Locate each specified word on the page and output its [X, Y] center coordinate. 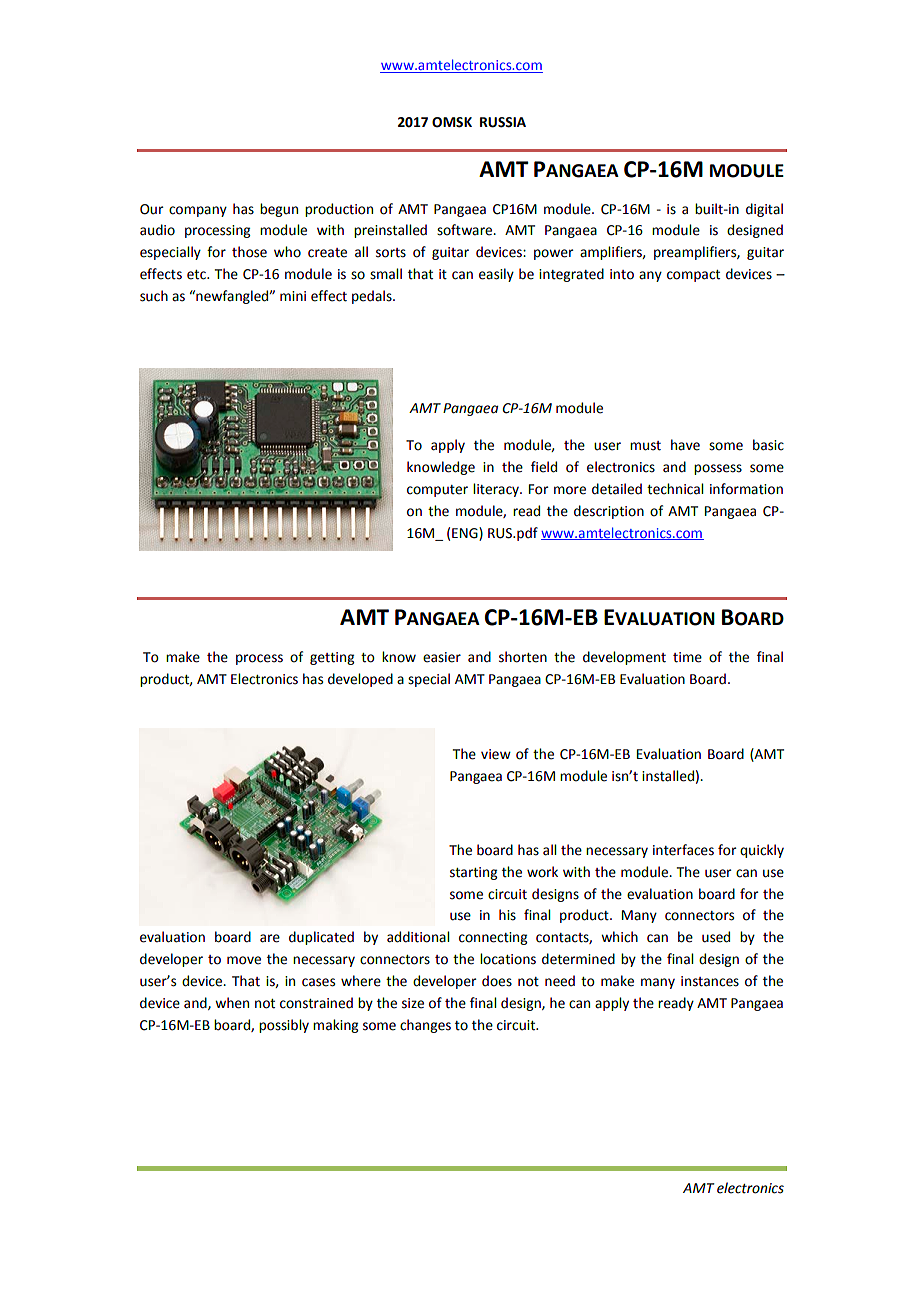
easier [442, 657]
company [198, 211]
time [687, 657]
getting [332, 658]
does [497, 981]
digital [764, 210]
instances [710, 981]
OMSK [452, 122]
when [232, 1003]
